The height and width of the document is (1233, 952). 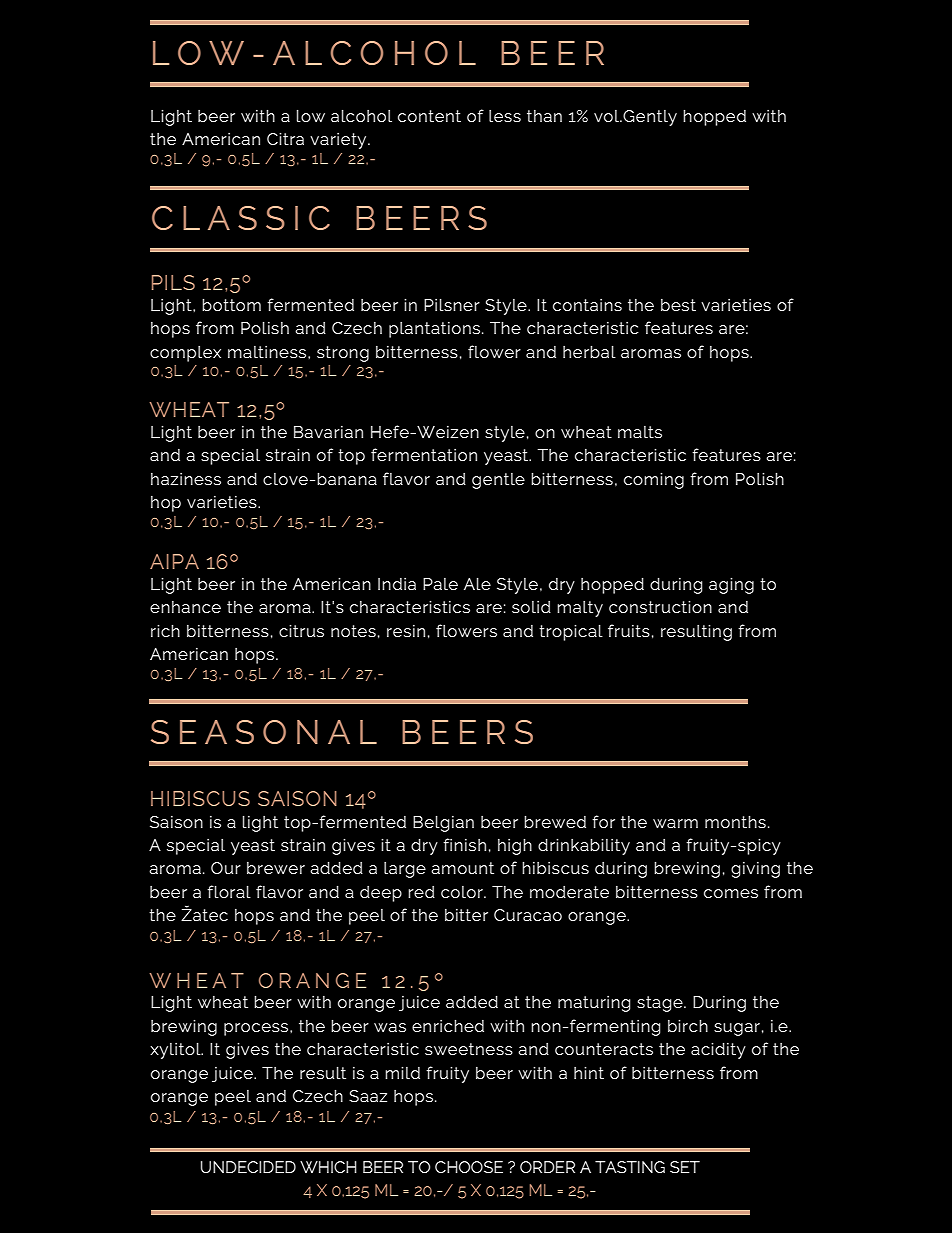 What do you see at coordinates (301, 630) in the document?
I see `citrus` at bounding box center [301, 630].
